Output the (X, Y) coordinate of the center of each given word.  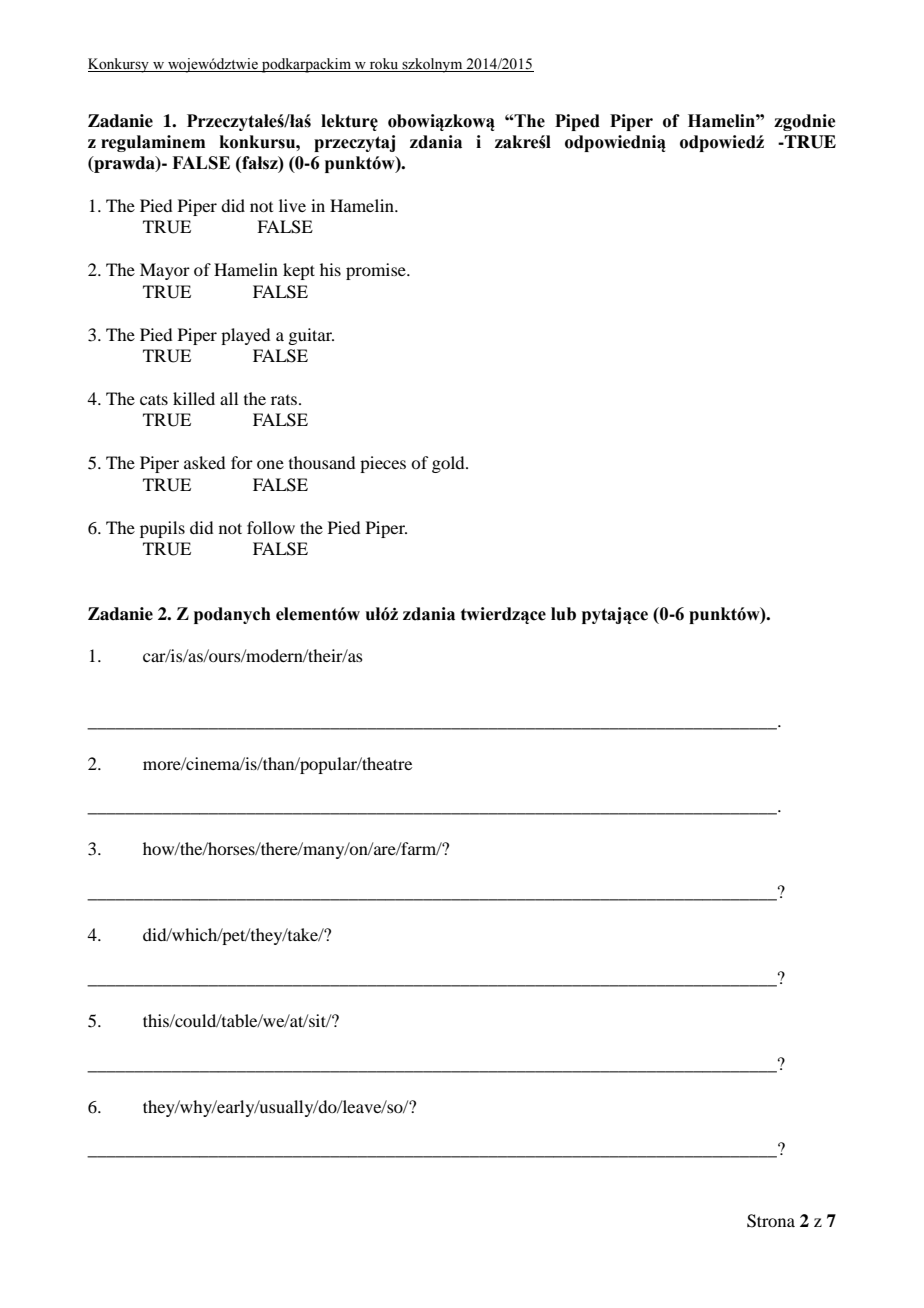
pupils (162, 529)
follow (271, 527)
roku (384, 65)
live (292, 205)
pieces (383, 464)
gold (449, 464)
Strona (771, 1221)
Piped (577, 122)
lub (563, 614)
